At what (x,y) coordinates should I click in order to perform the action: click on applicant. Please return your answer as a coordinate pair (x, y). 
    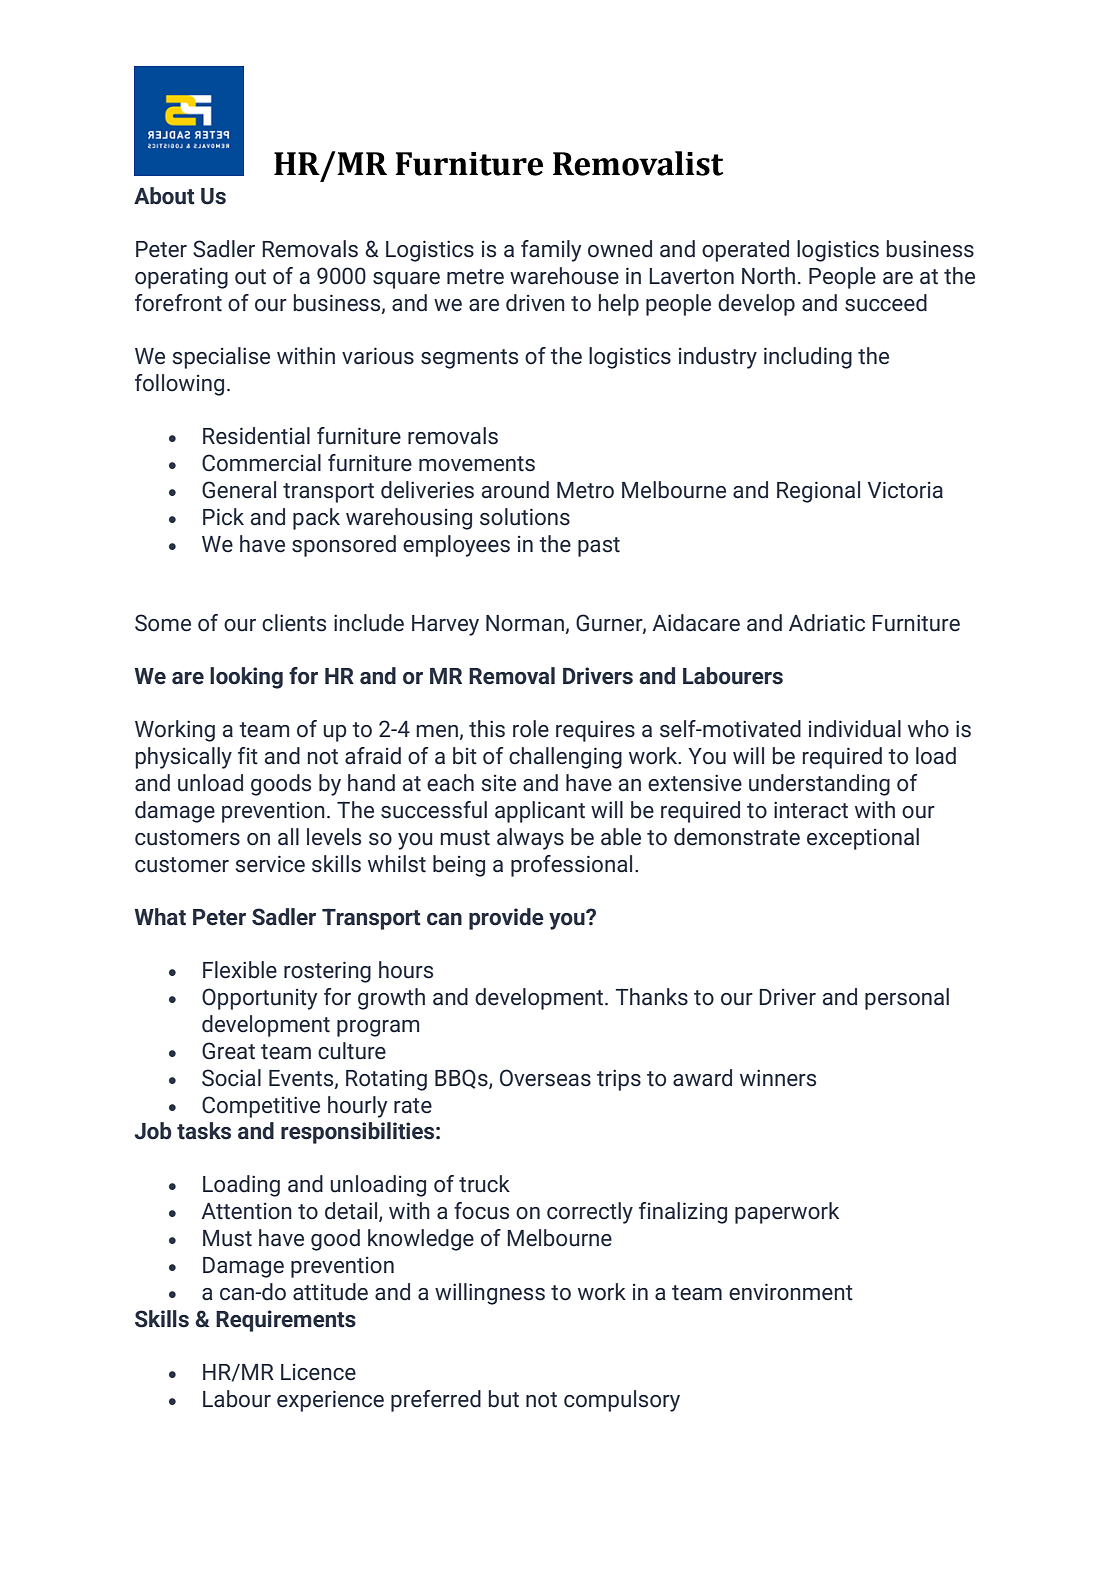
    Looking at the image, I should click on (540, 812).
